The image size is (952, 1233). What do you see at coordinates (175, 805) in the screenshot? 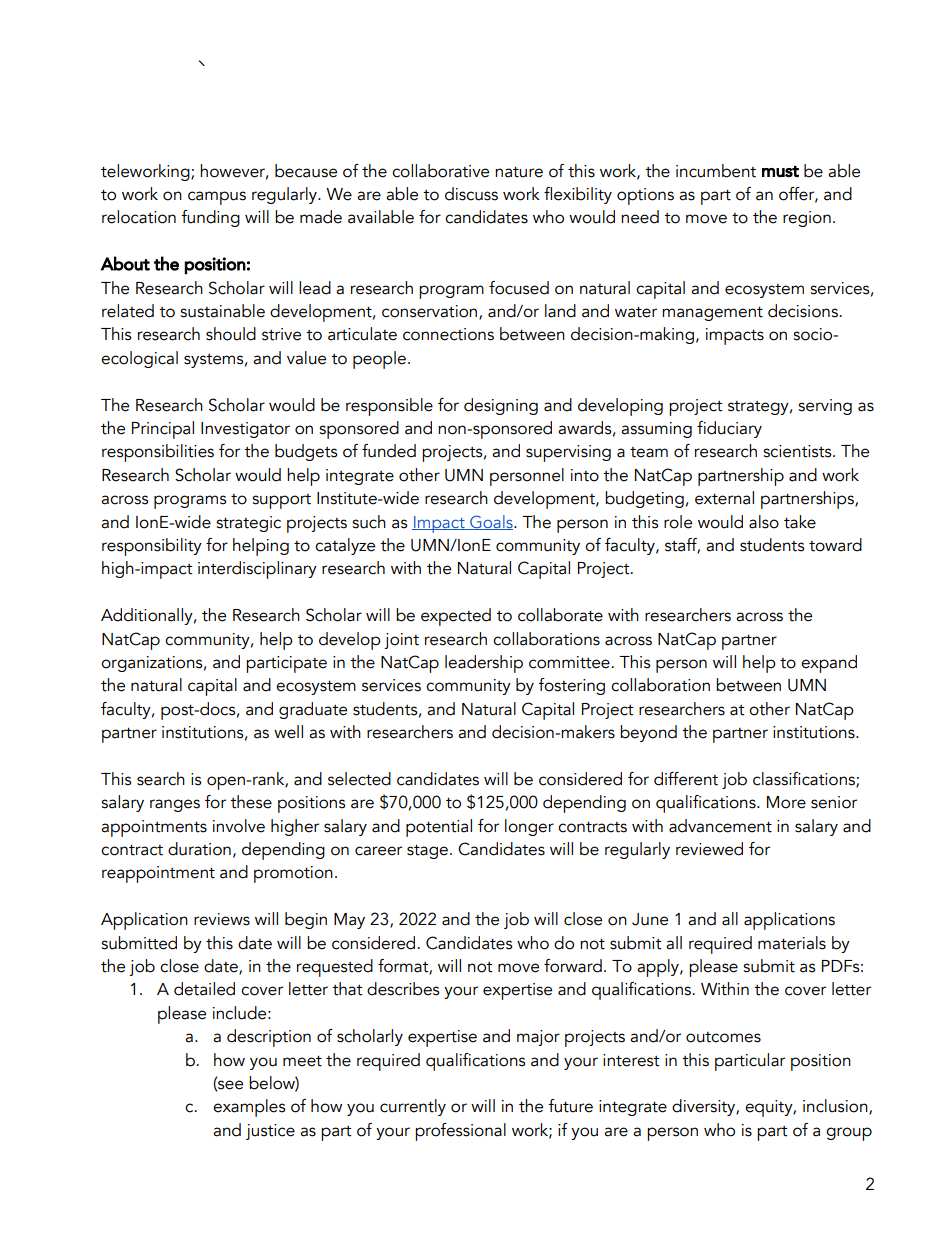
I see `ranges` at bounding box center [175, 805].
